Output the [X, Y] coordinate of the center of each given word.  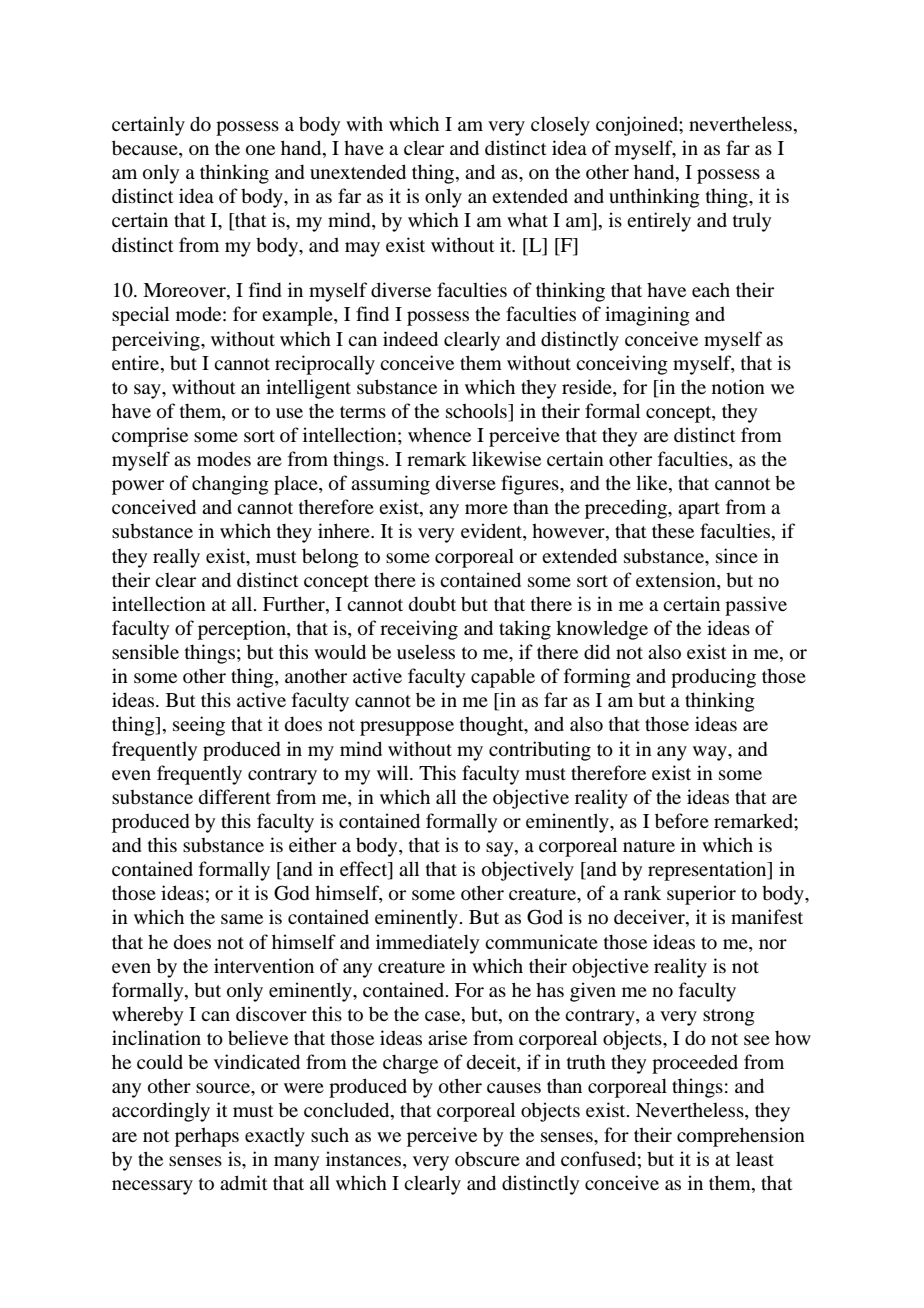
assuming [390, 485]
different [235, 796]
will [394, 772]
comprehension [741, 1137]
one [260, 150]
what [527, 220]
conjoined [638, 126]
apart [699, 510]
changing [230, 485]
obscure [487, 1158]
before [682, 820]
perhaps [207, 1137]
